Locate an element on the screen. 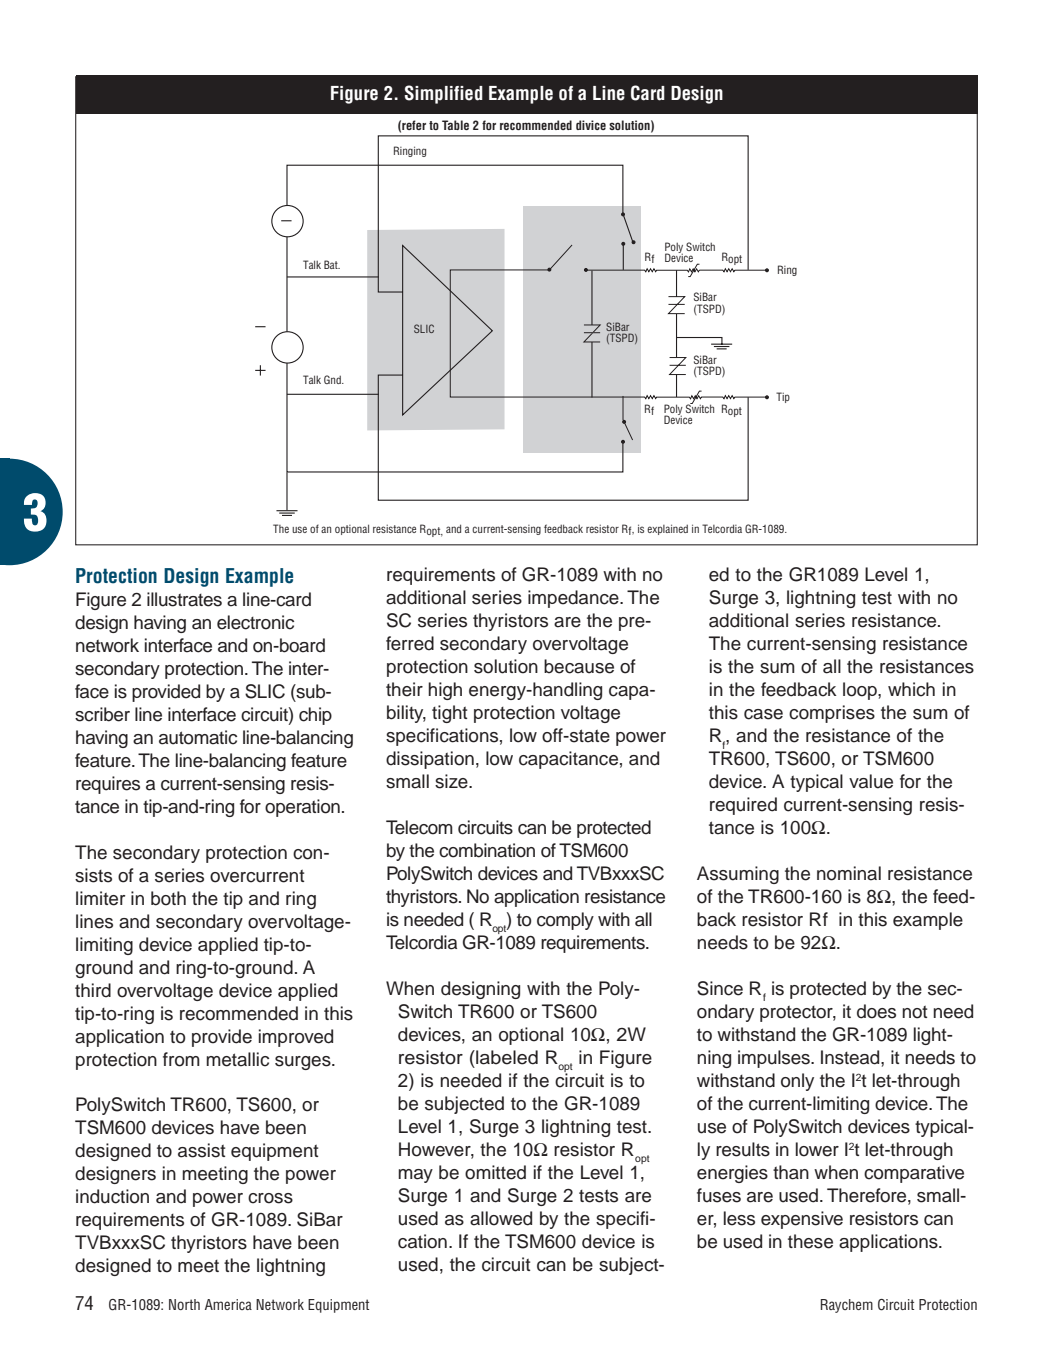 The image size is (1053, 1354). explained is located at coordinates (667, 529).
